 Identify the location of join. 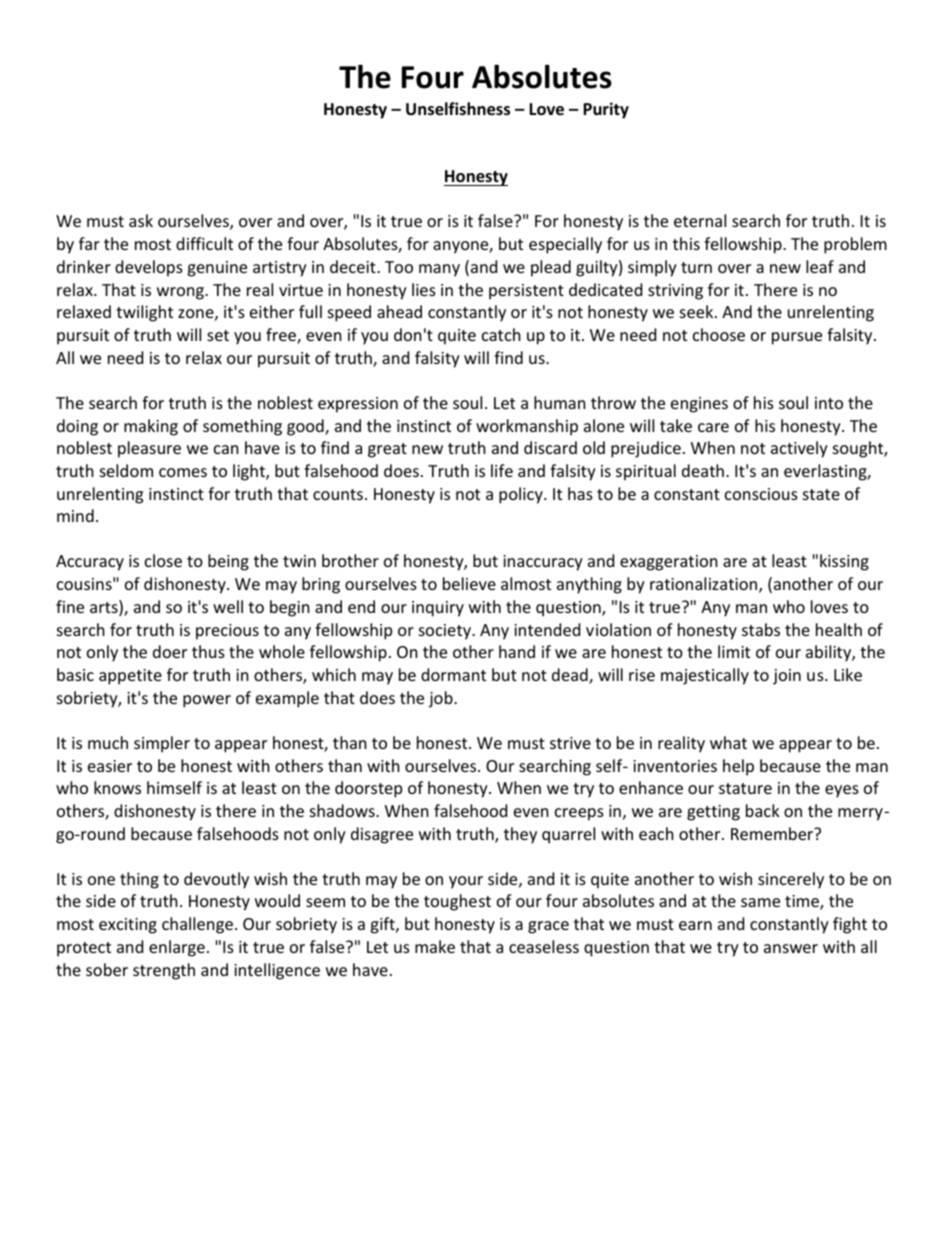
(787, 677).
